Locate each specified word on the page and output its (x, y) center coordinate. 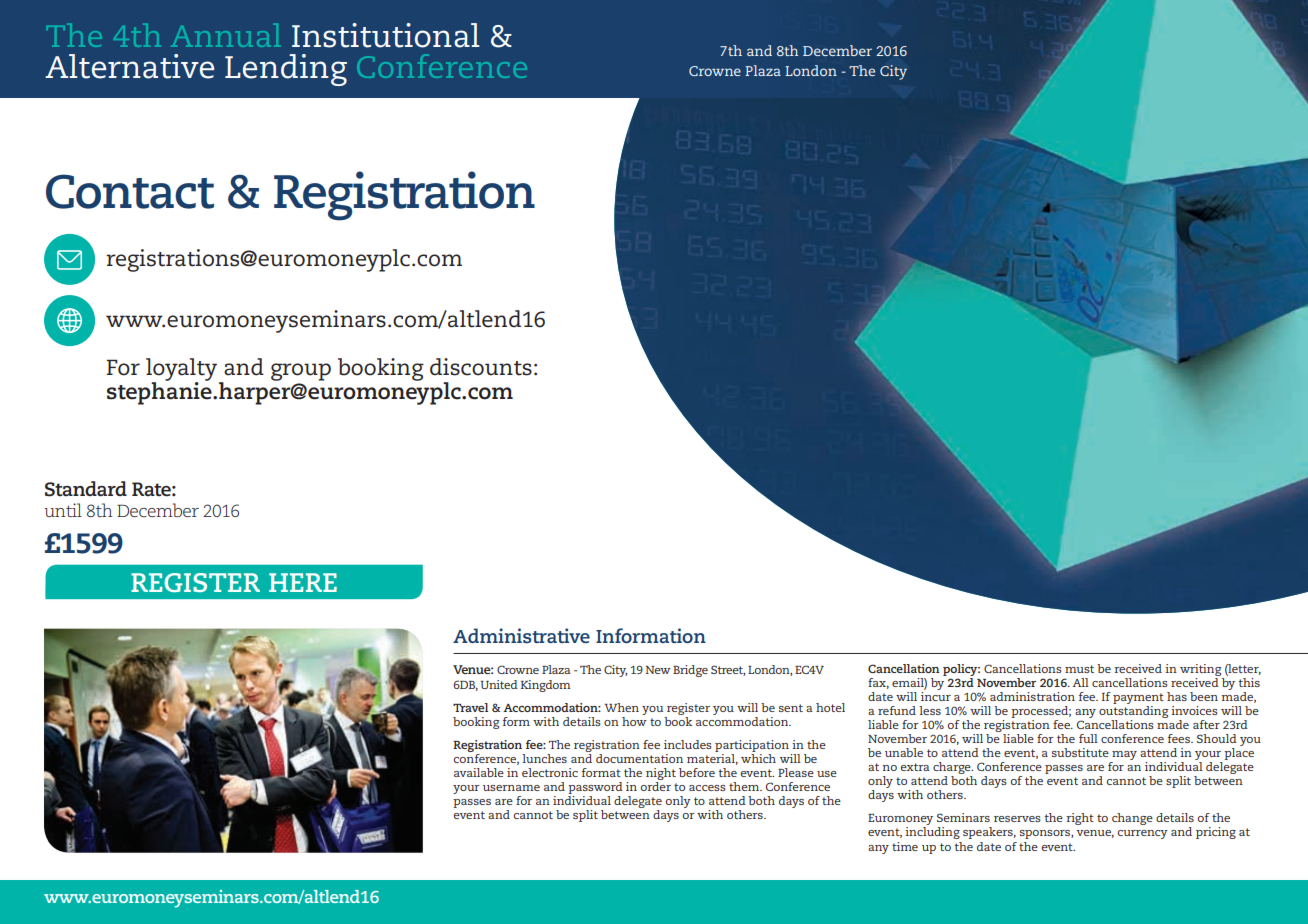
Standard (86, 489)
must (1079, 669)
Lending (286, 70)
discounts (481, 367)
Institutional (386, 35)
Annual (225, 35)
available (479, 772)
